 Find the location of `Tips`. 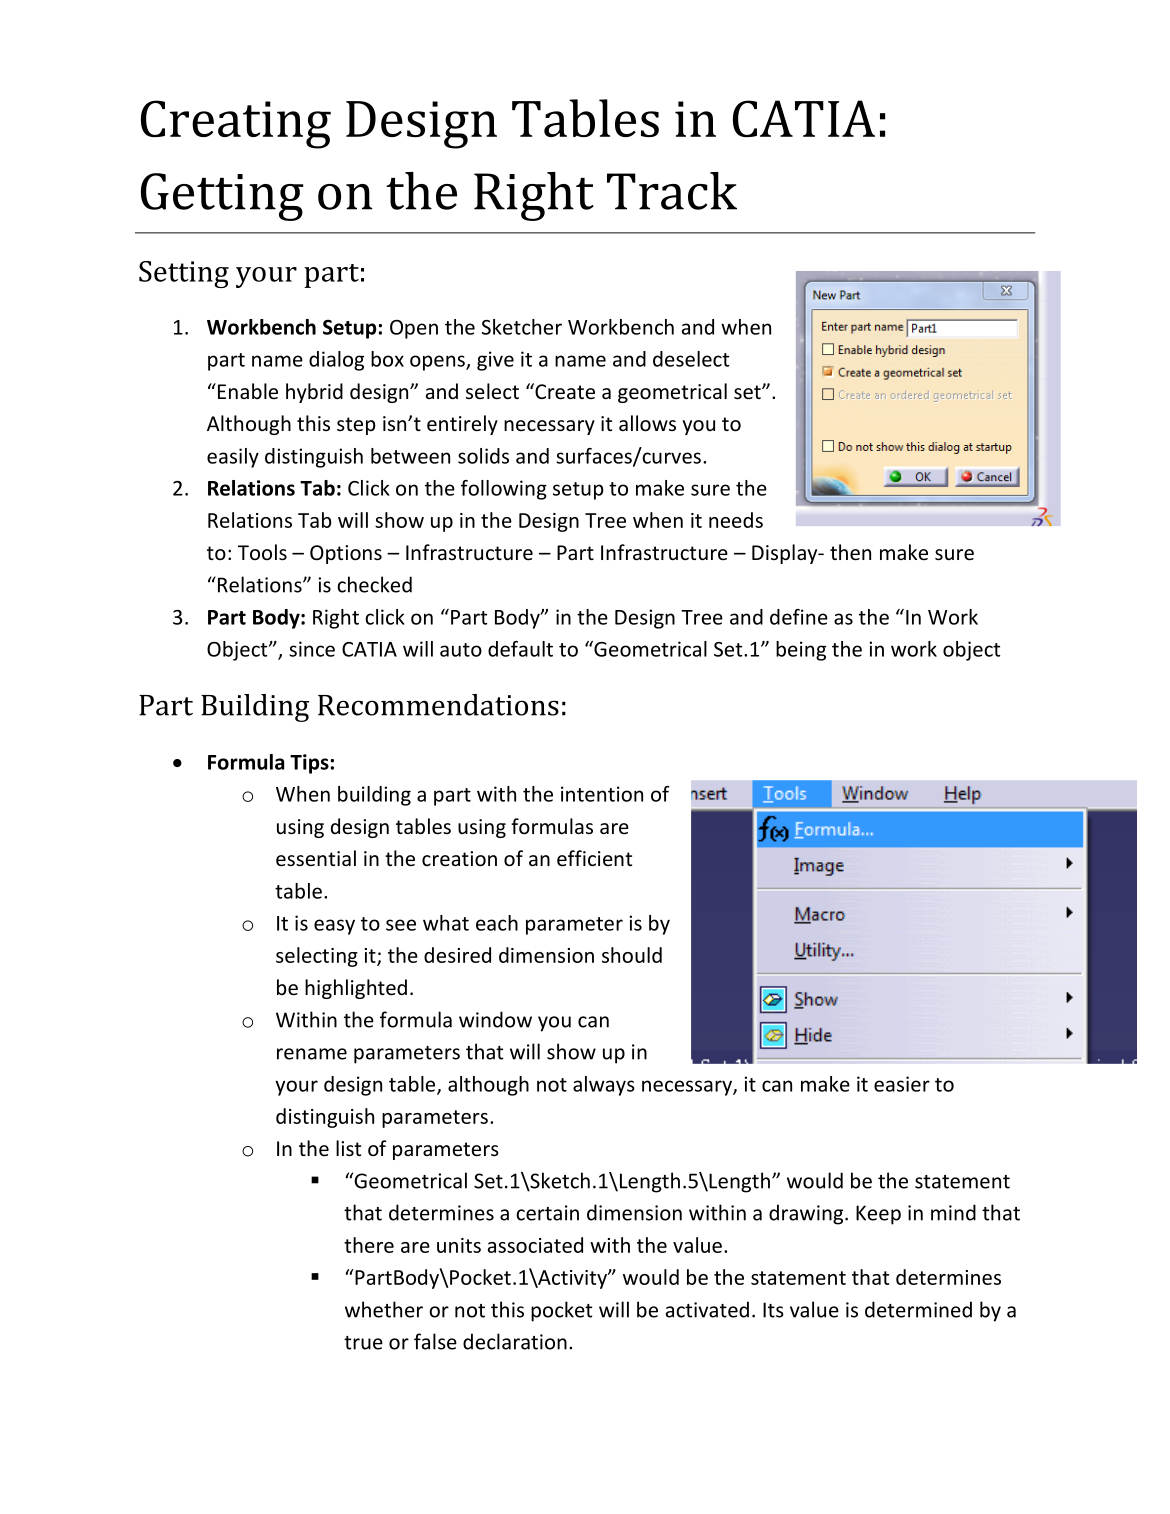

Tips is located at coordinates (309, 764).
